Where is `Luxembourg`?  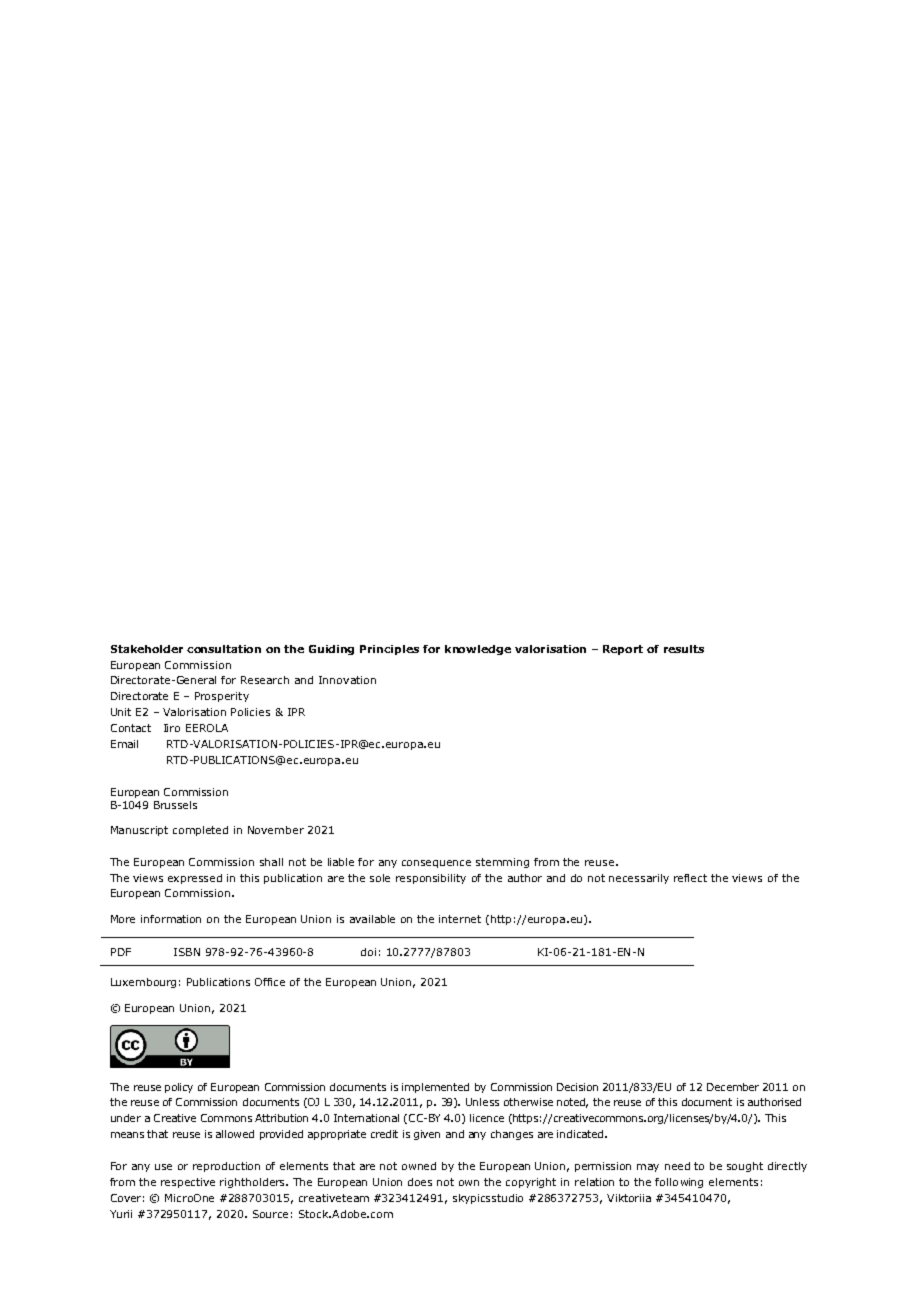
Luxembourg is located at coordinates (143, 983).
